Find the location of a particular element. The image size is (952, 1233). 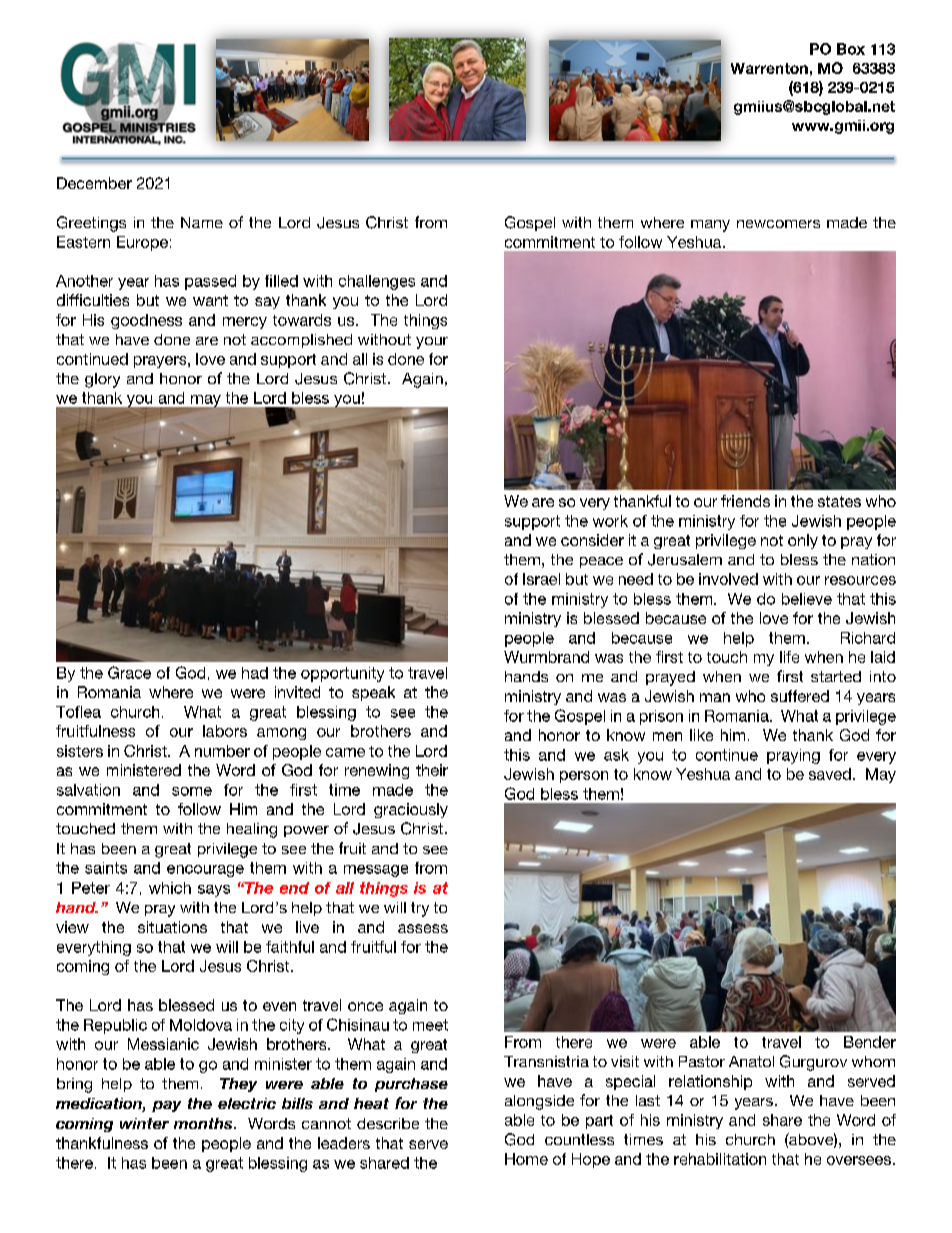

Israel is located at coordinates (541, 579).
